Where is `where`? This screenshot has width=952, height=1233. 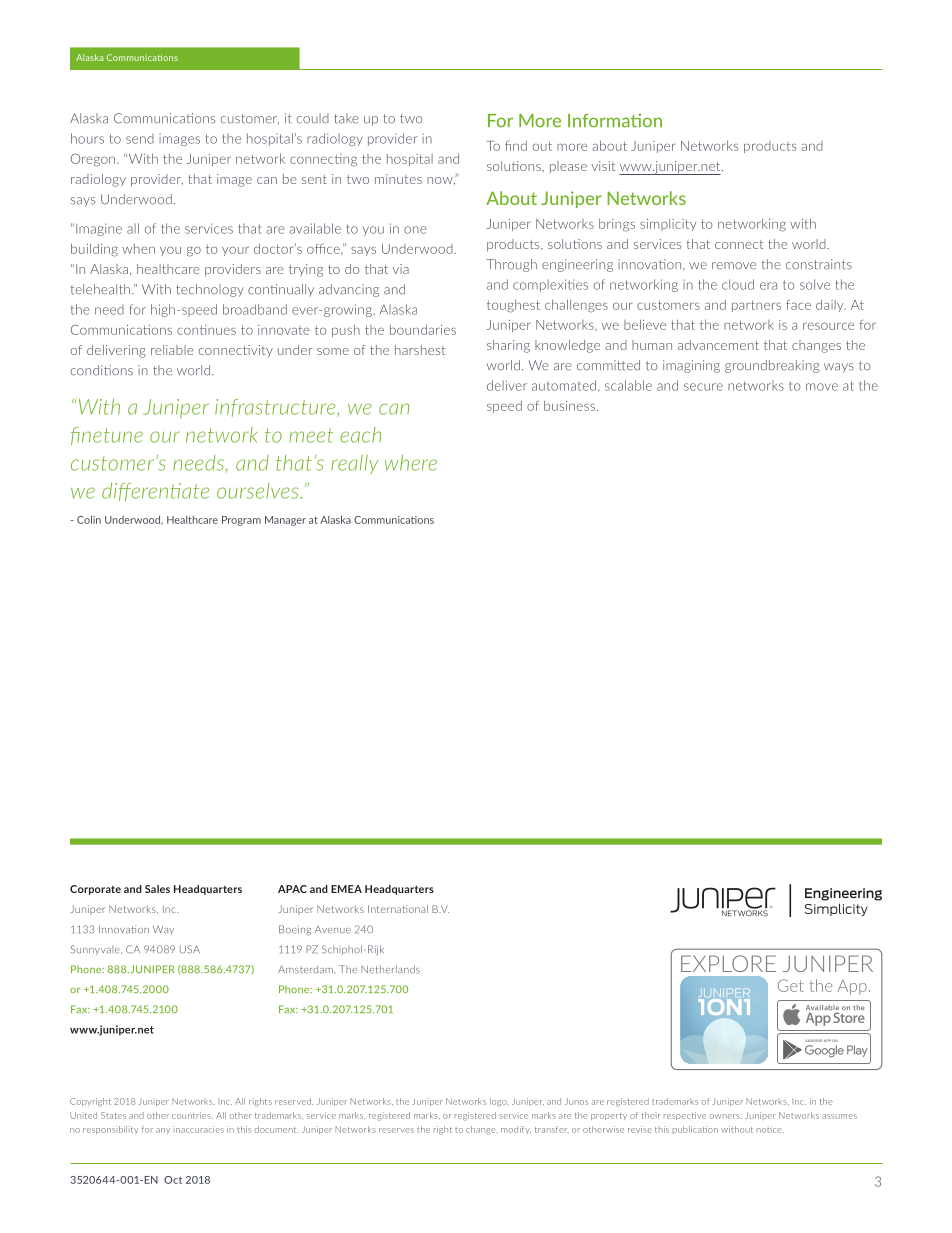
where is located at coordinates (411, 462).
